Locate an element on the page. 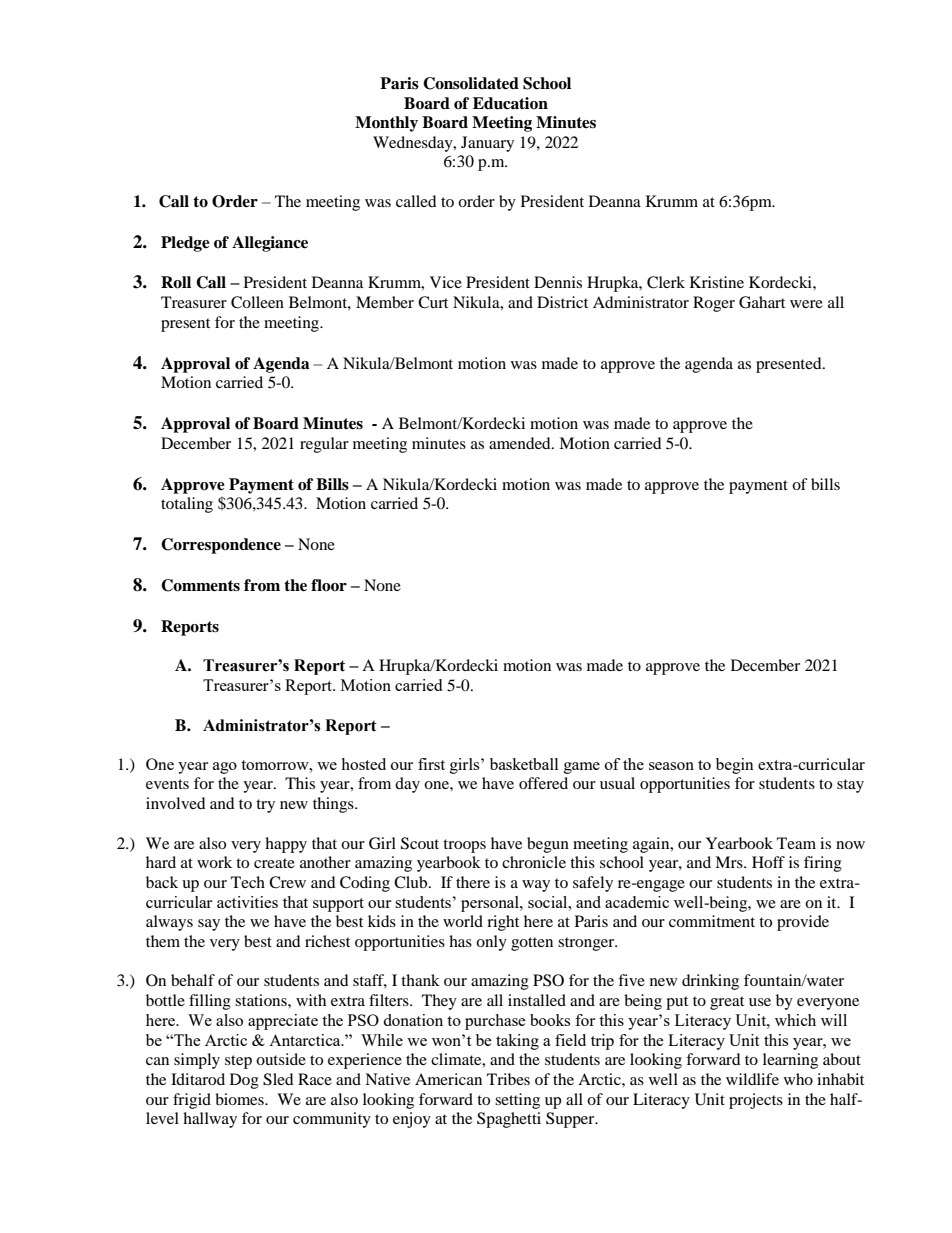  Education is located at coordinates (510, 103).
